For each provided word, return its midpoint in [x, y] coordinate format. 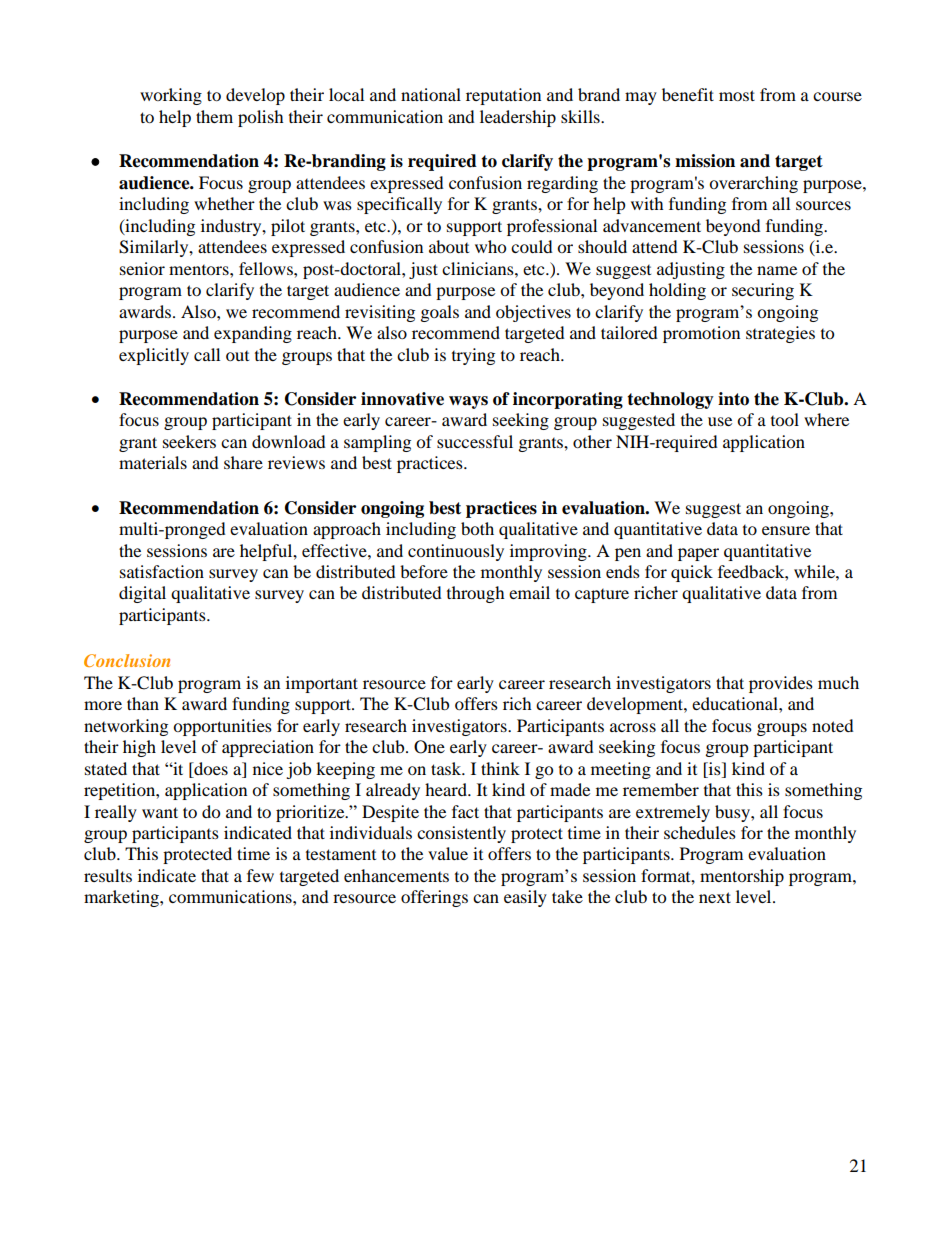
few [260, 875]
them [214, 116]
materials [153, 462]
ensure [786, 530]
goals [440, 313]
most [737, 95]
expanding [253, 334]
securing [763, 291]
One [429, 747]
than [143, 703]
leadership [518, 118]
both [477, 528]
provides [781, 684]
